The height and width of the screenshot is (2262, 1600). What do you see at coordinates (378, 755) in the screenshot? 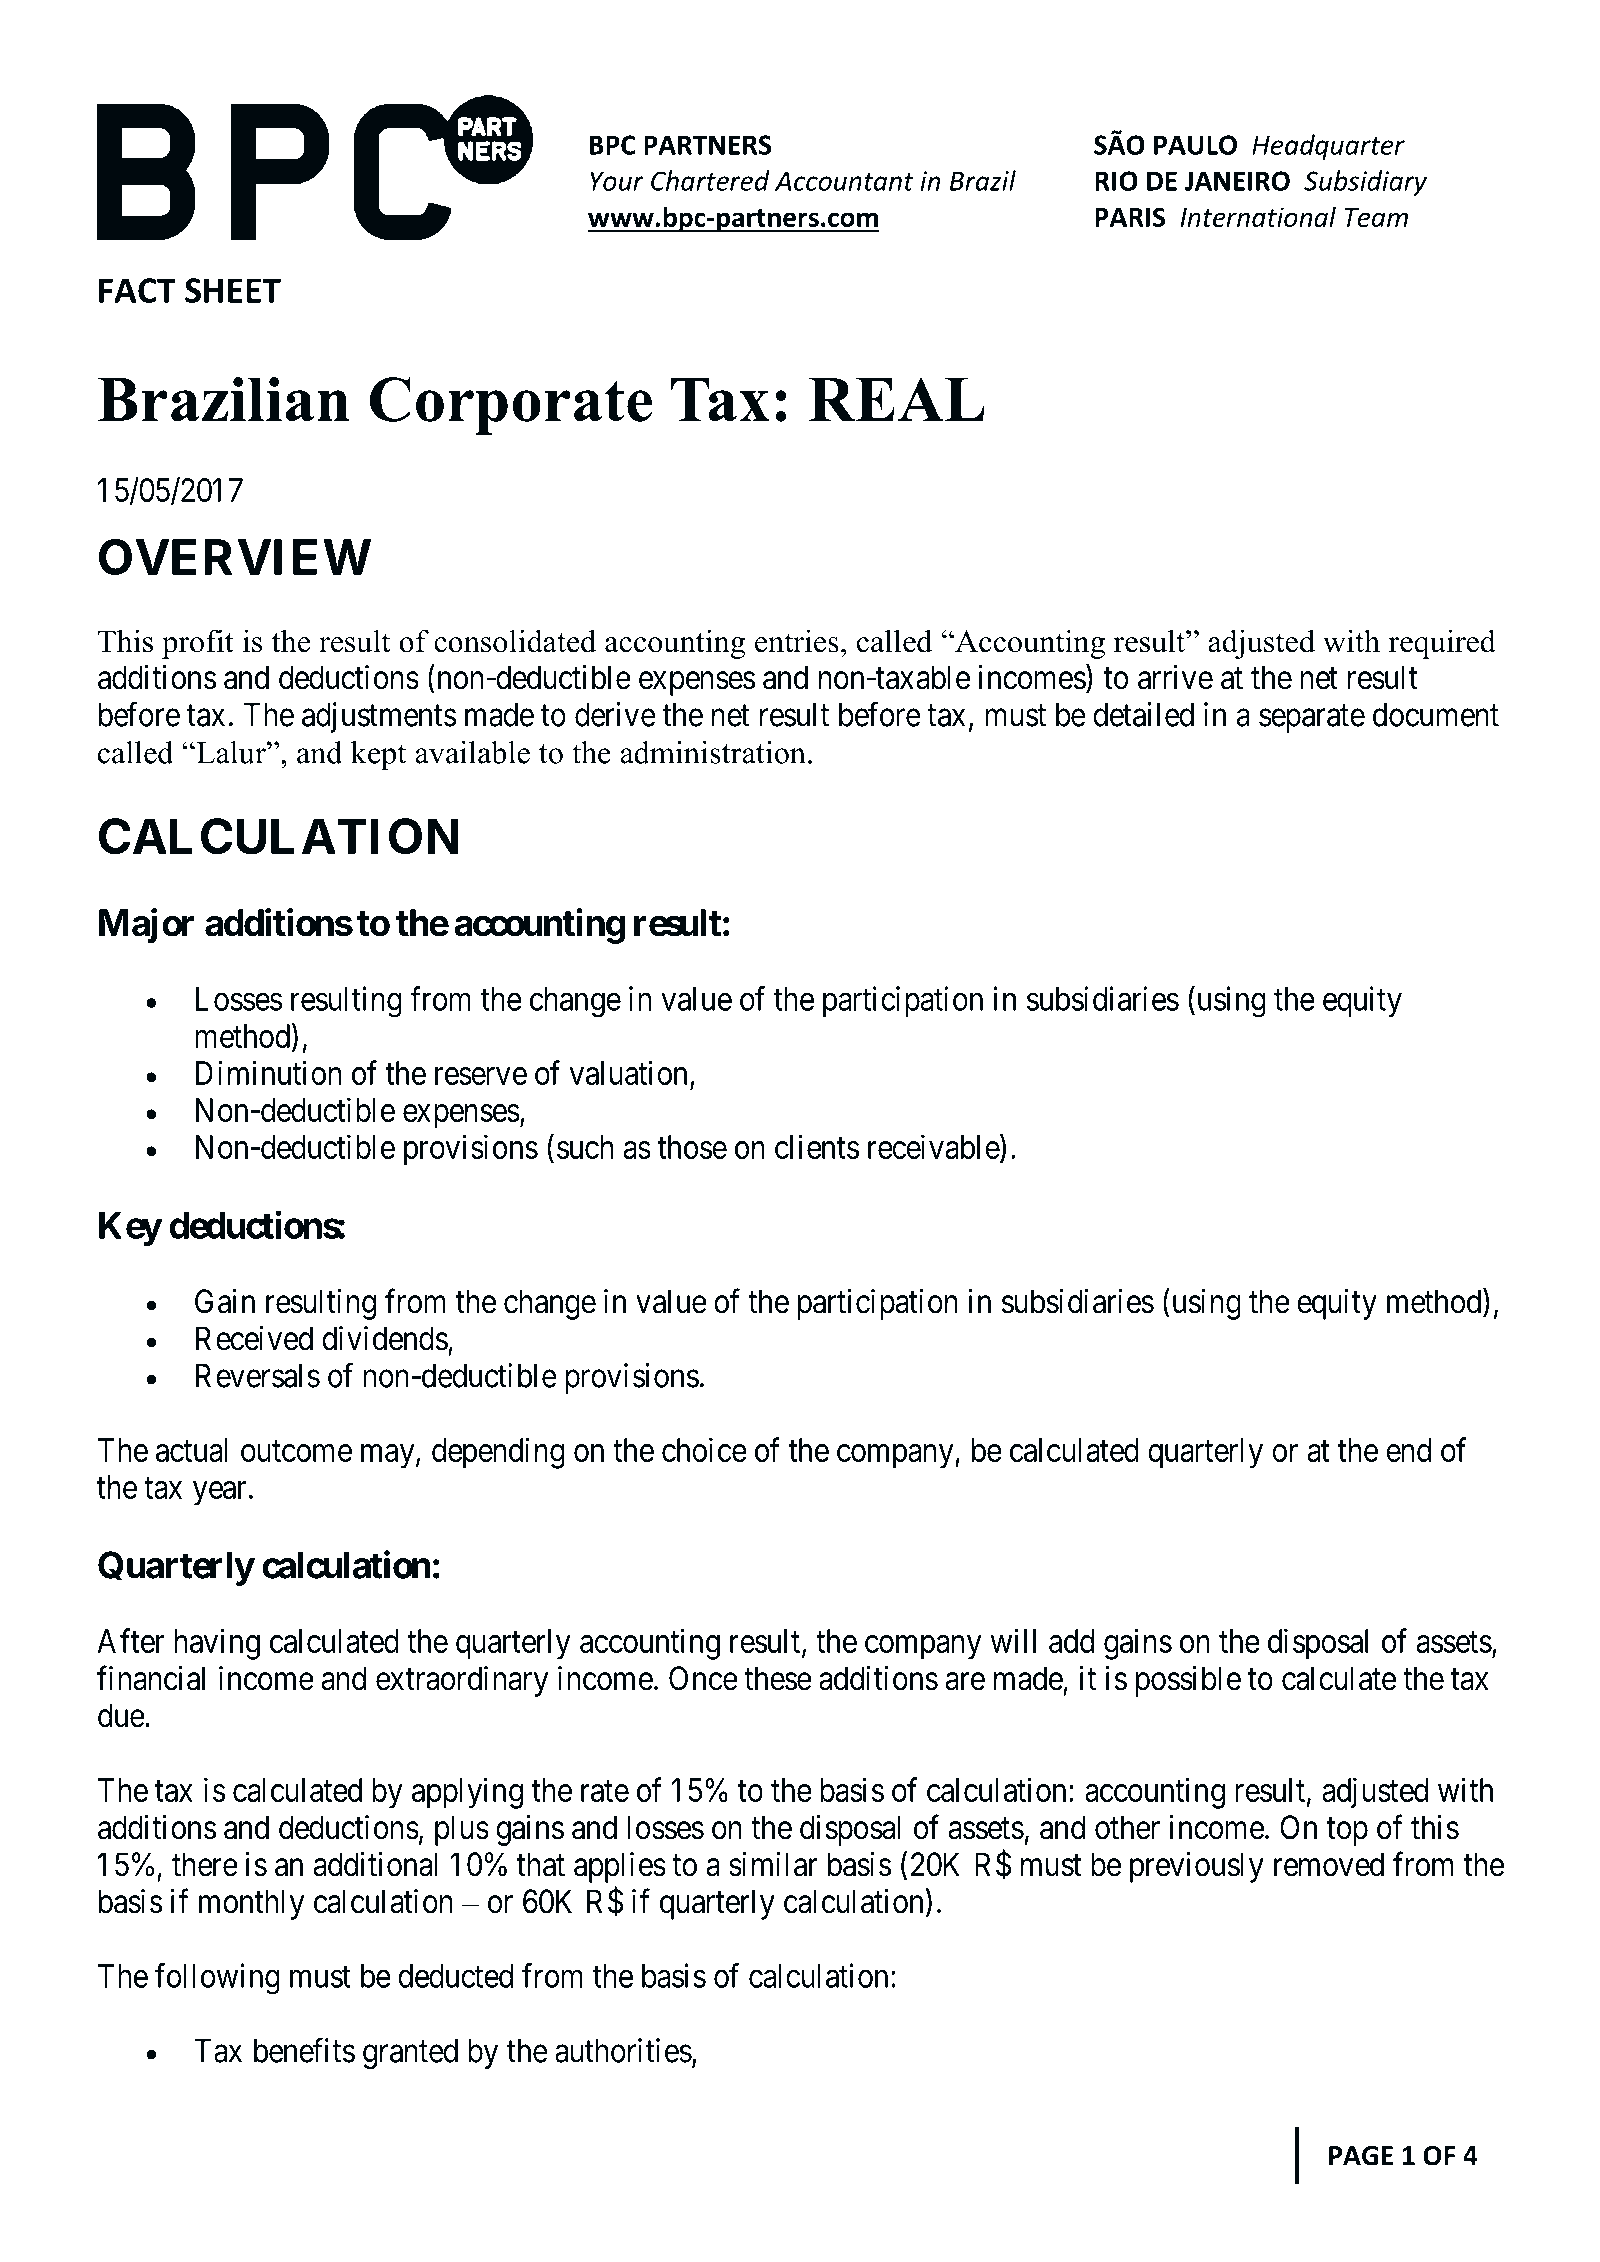
I see `kept` at bounding box center [378, 755].
